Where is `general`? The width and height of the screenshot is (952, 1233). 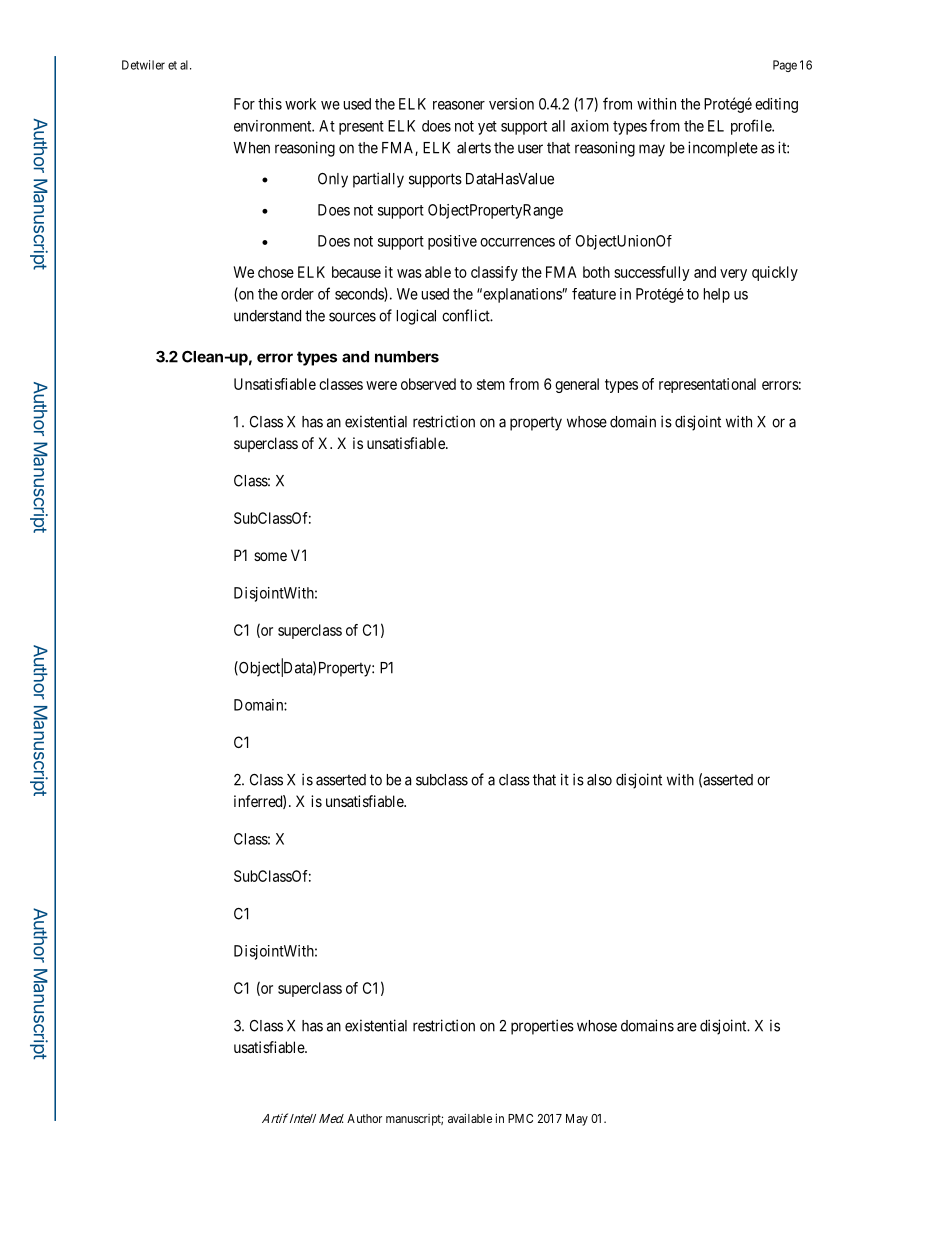 general is located at coordinates (577, 385).
